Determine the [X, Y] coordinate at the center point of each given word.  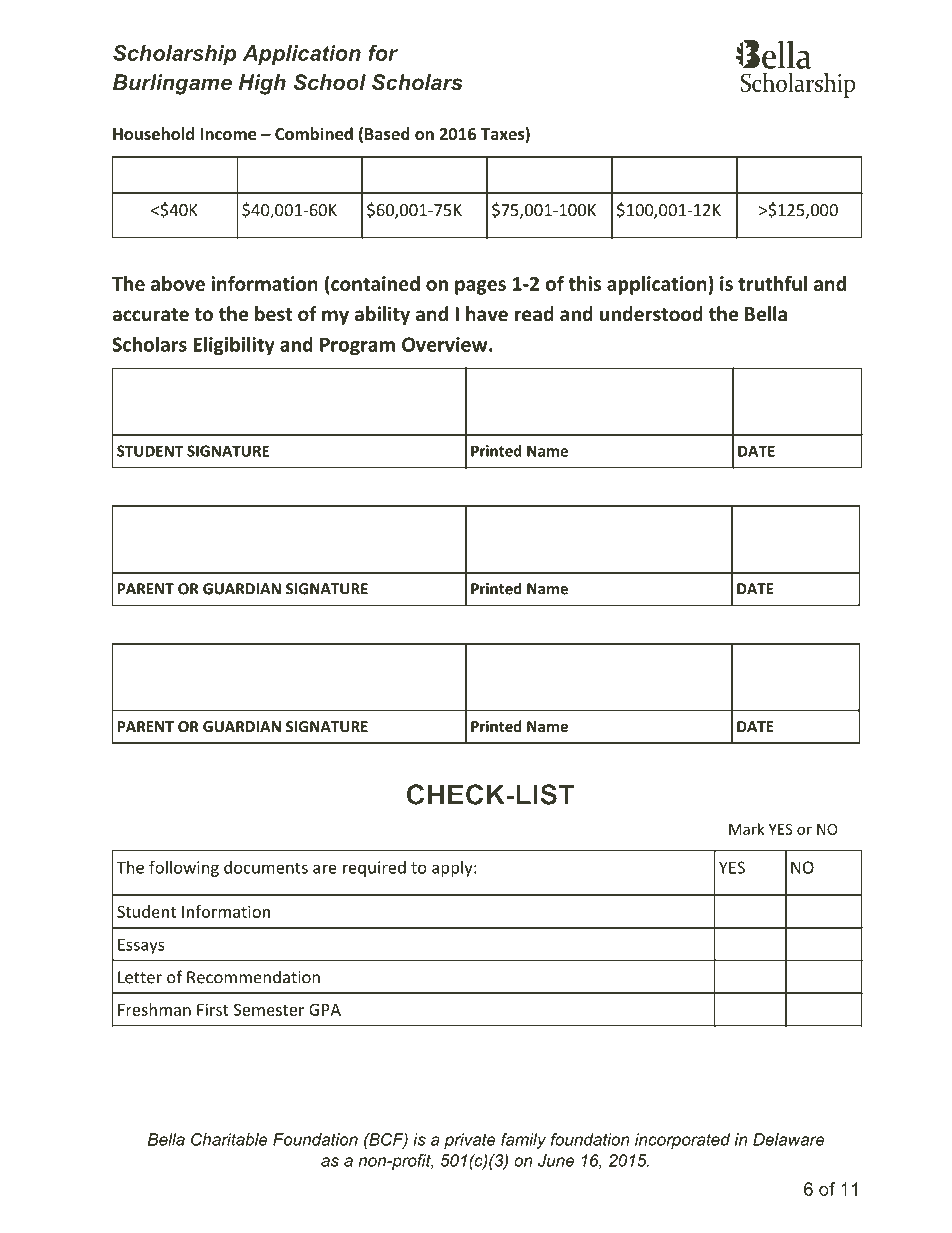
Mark [746, 829]
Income [228, 134]
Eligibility [234, 346]
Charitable [229, 1139]
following [184, 868]
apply [452, 869]
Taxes [503, 135]
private [470, 1141]
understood [651, 314]
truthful [772, 283]
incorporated [682, 1141]
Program [357, 346]
